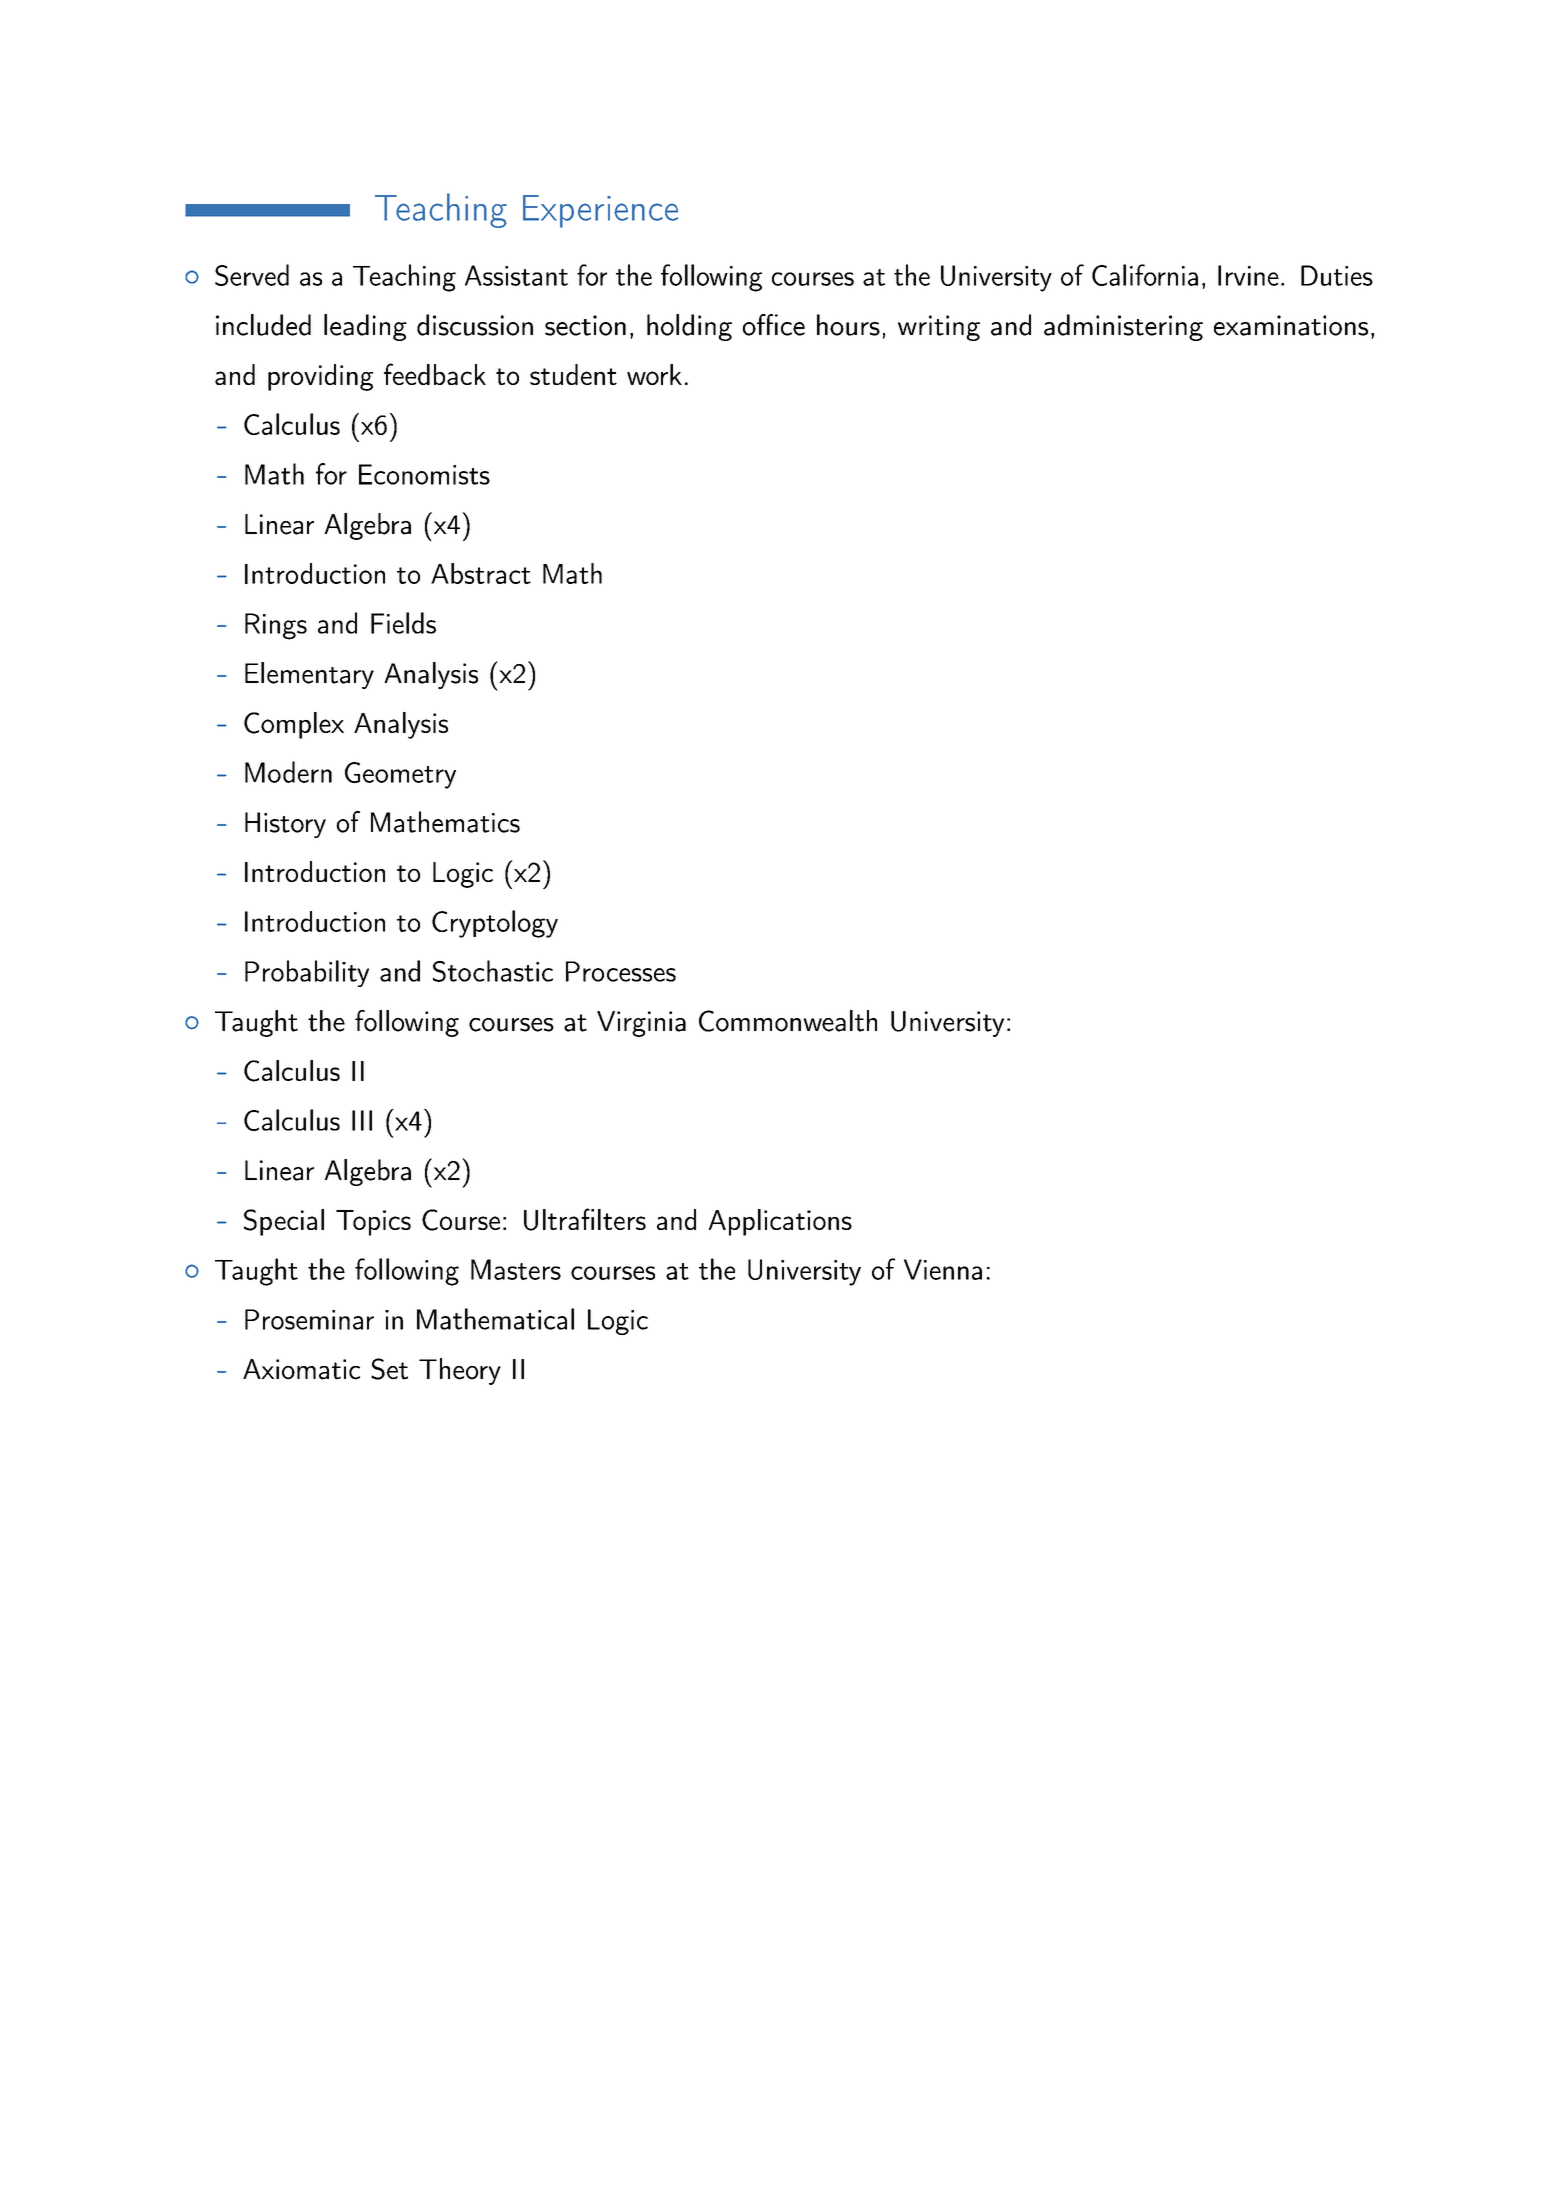  What do you see at coordinates (773, 325) in the document?
I see `office` at bounding box center [773, 325].
